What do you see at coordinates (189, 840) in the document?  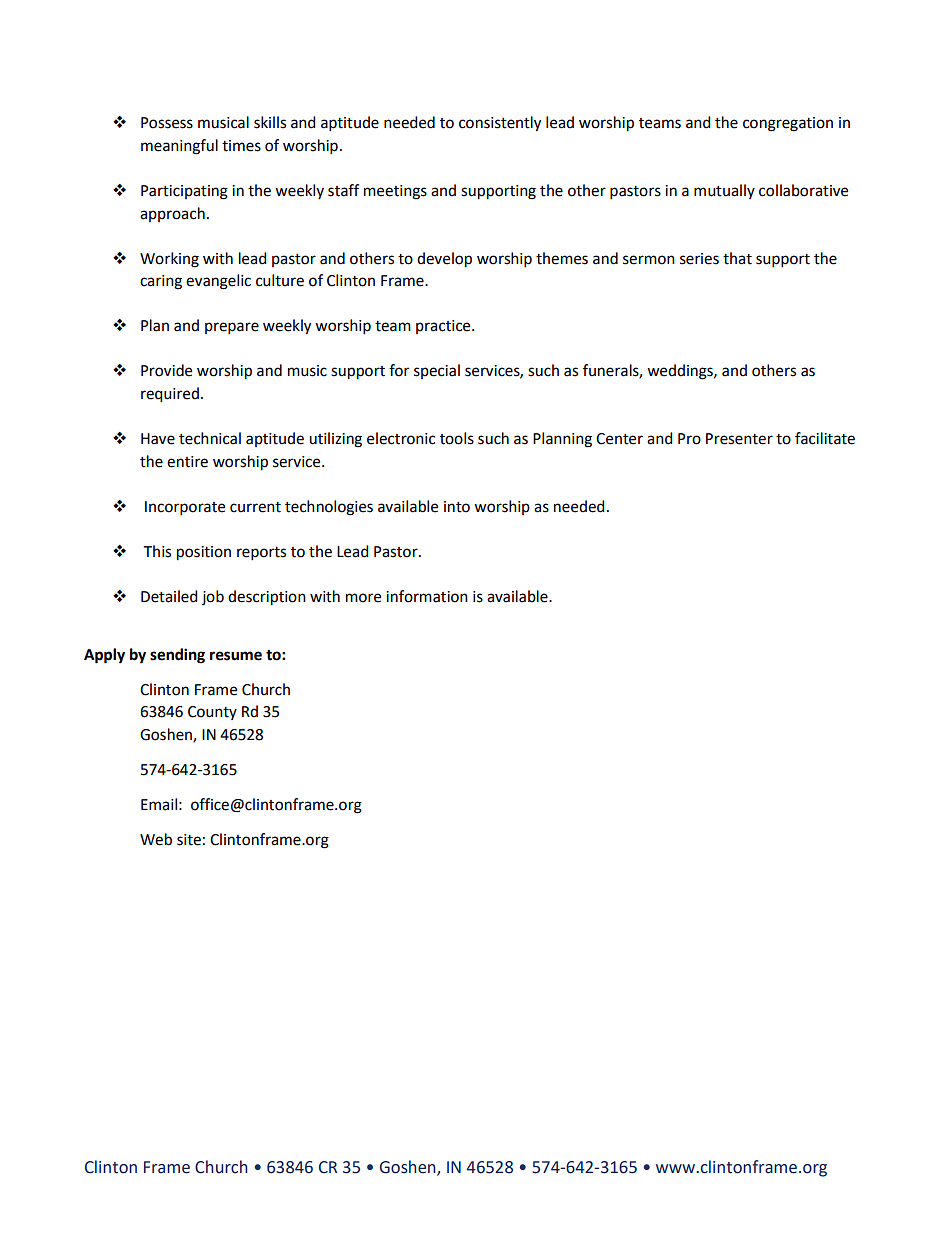 I see `site` at bounding box center [189, 840].
